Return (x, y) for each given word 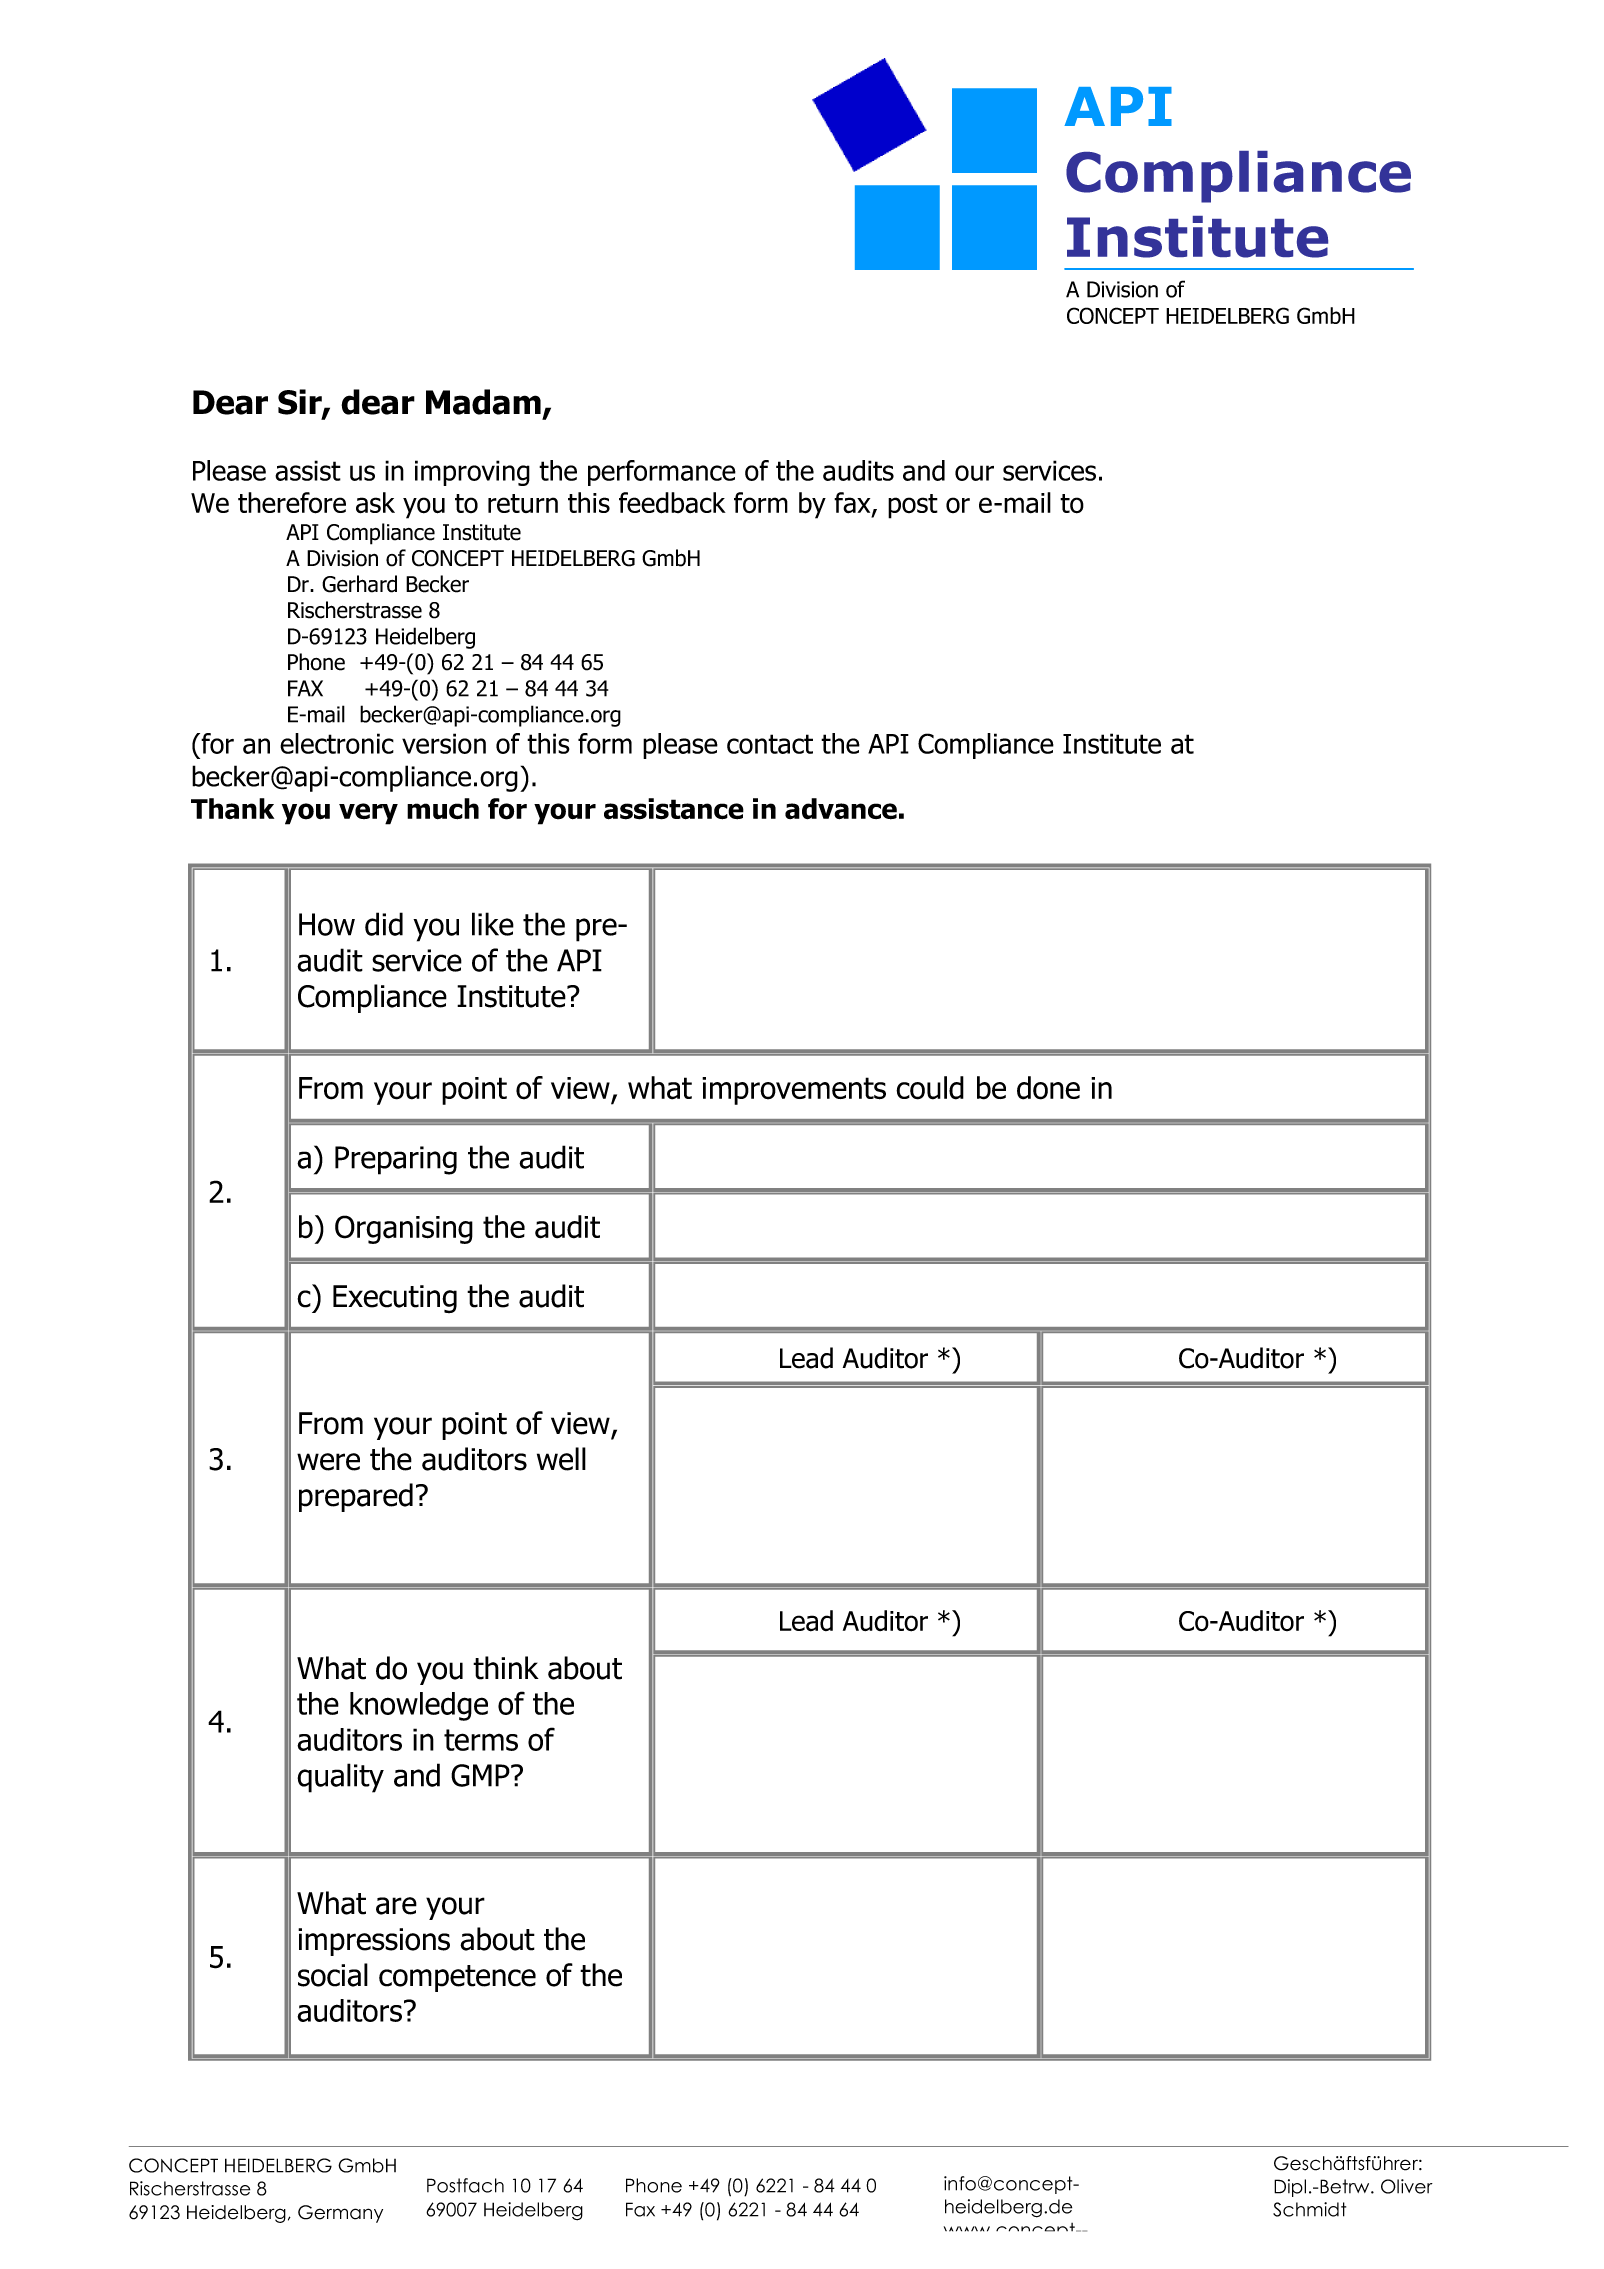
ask (375, 503)
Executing (395, 1299)
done (1048, 1088)
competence (457, 1978)
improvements (794, 1091)
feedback (672, 503)
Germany (340, 2214)
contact (770, 744)
